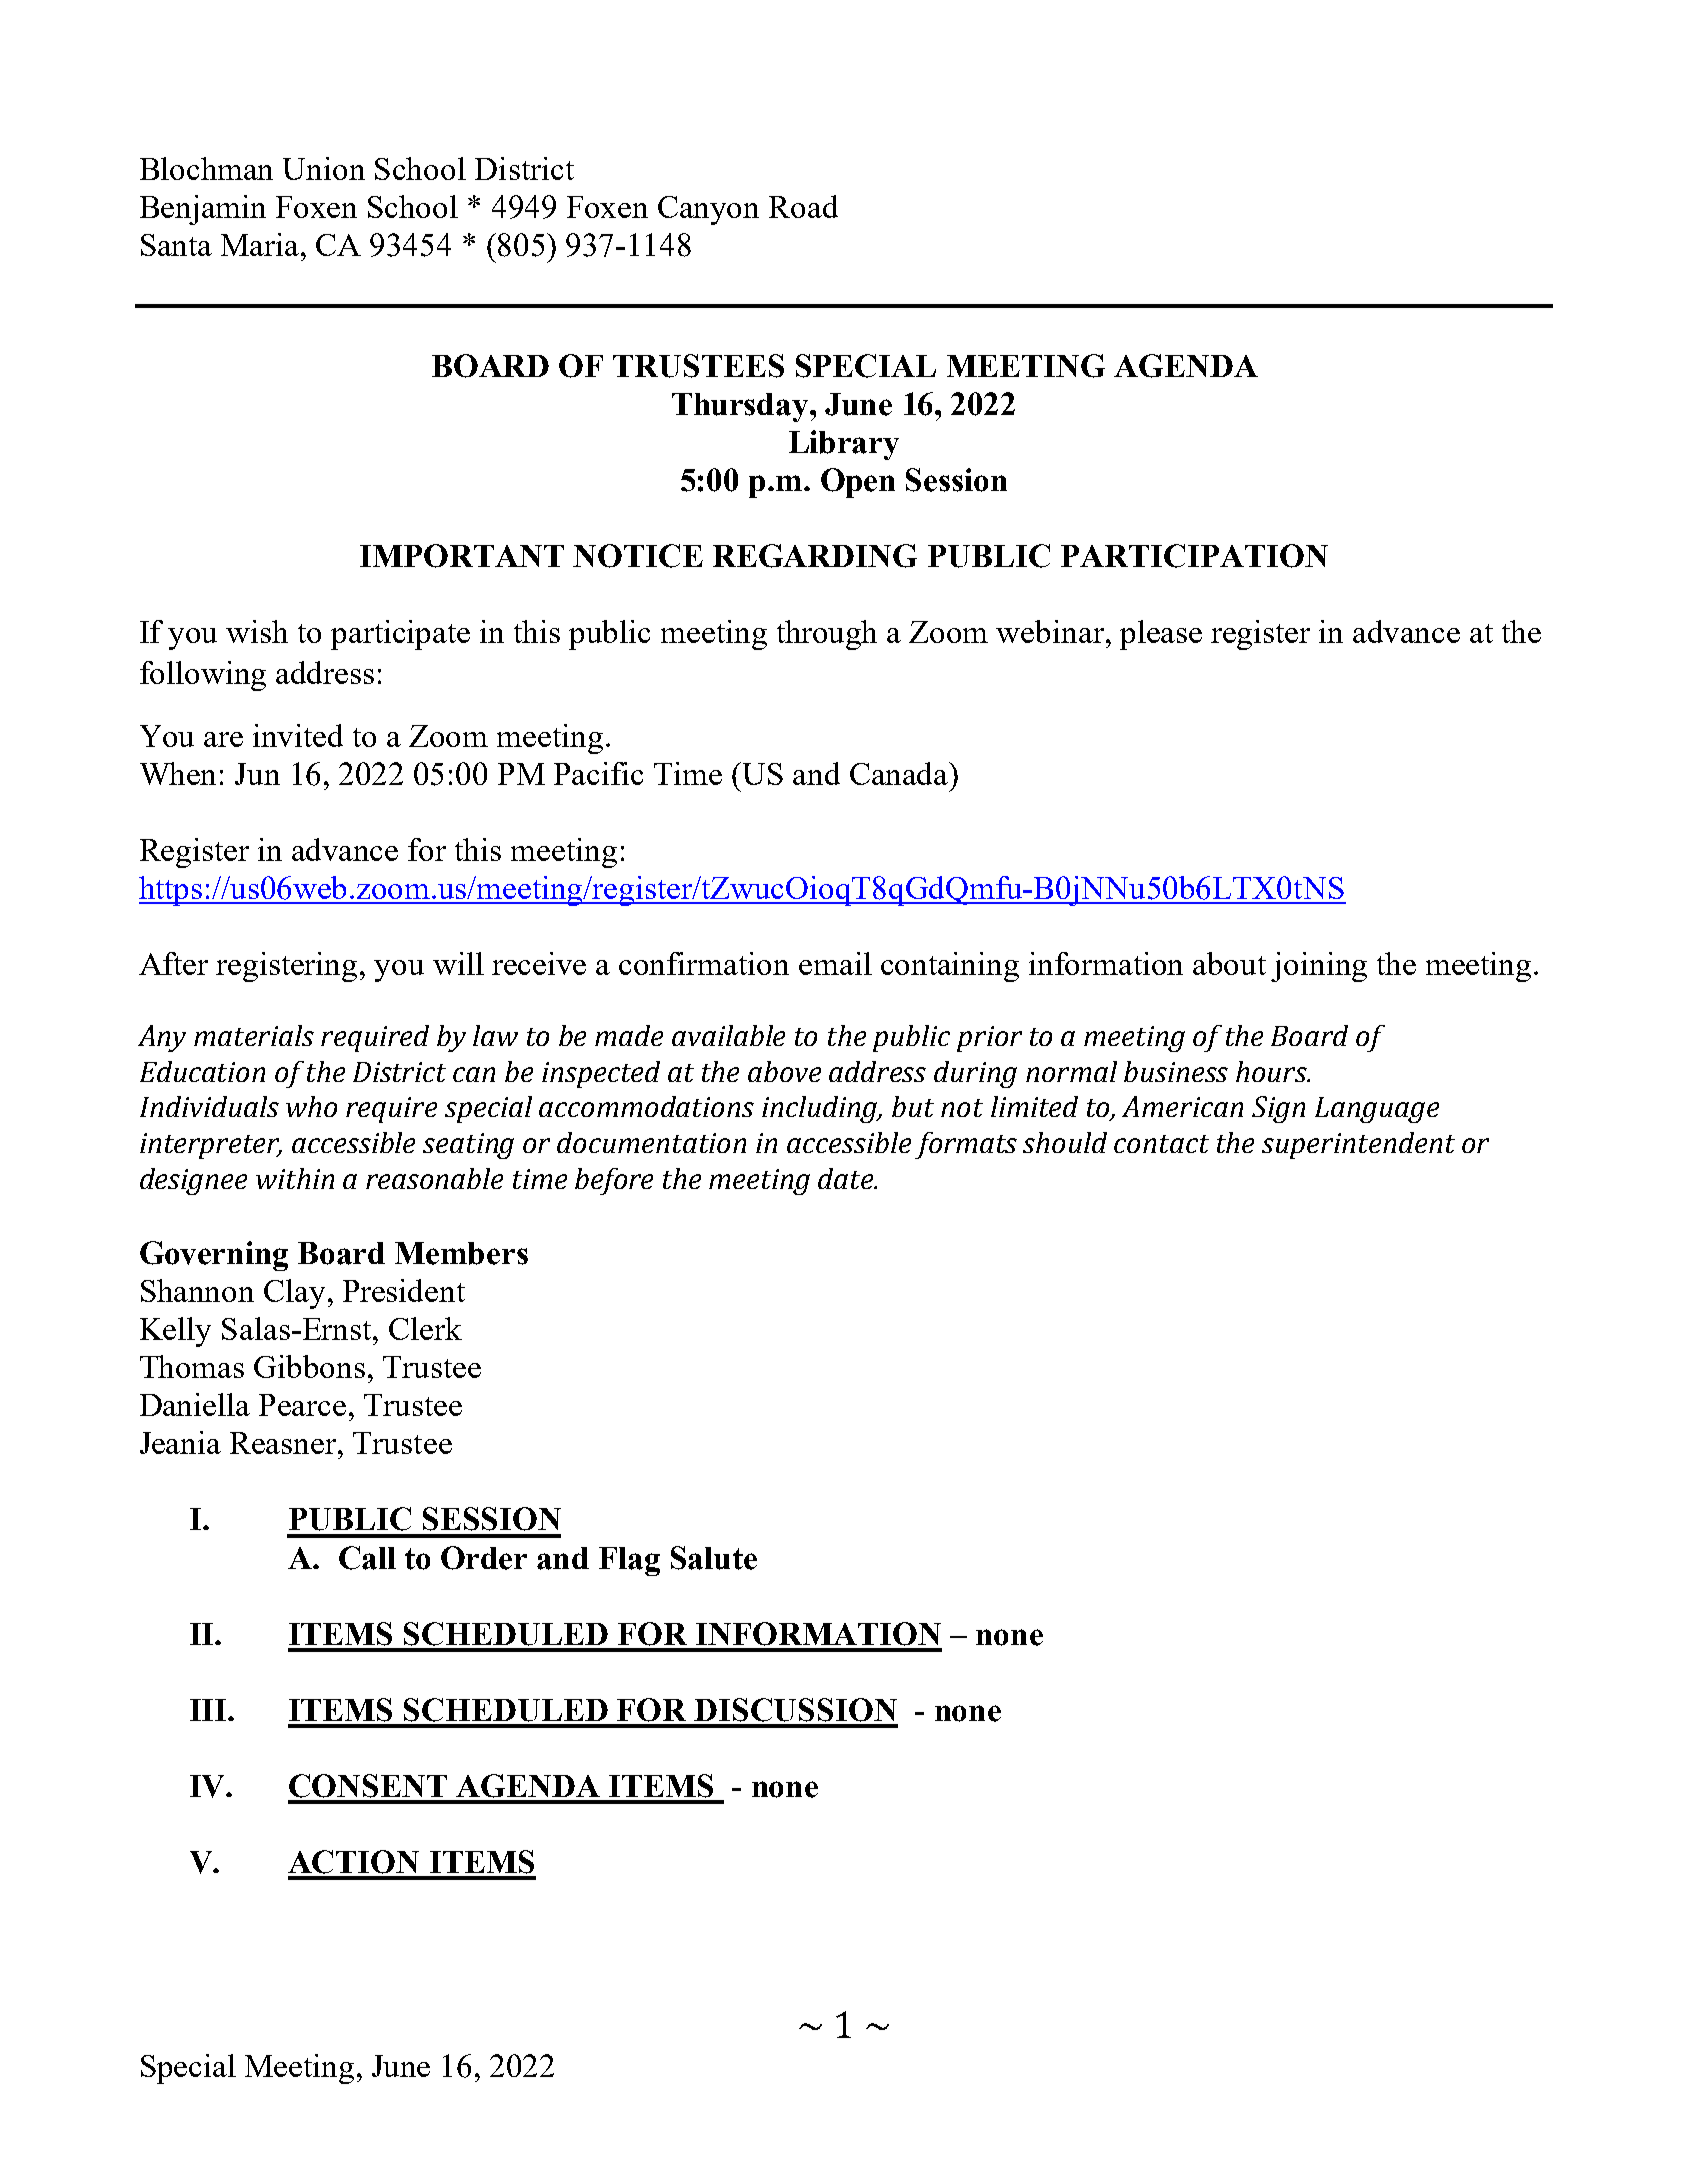 Image resolution: width=1688 pixels, height=2184 pixels. What do you see at coordinates (209, 1710) in the image?
I see `III` at bounding box center [209, 1710].
